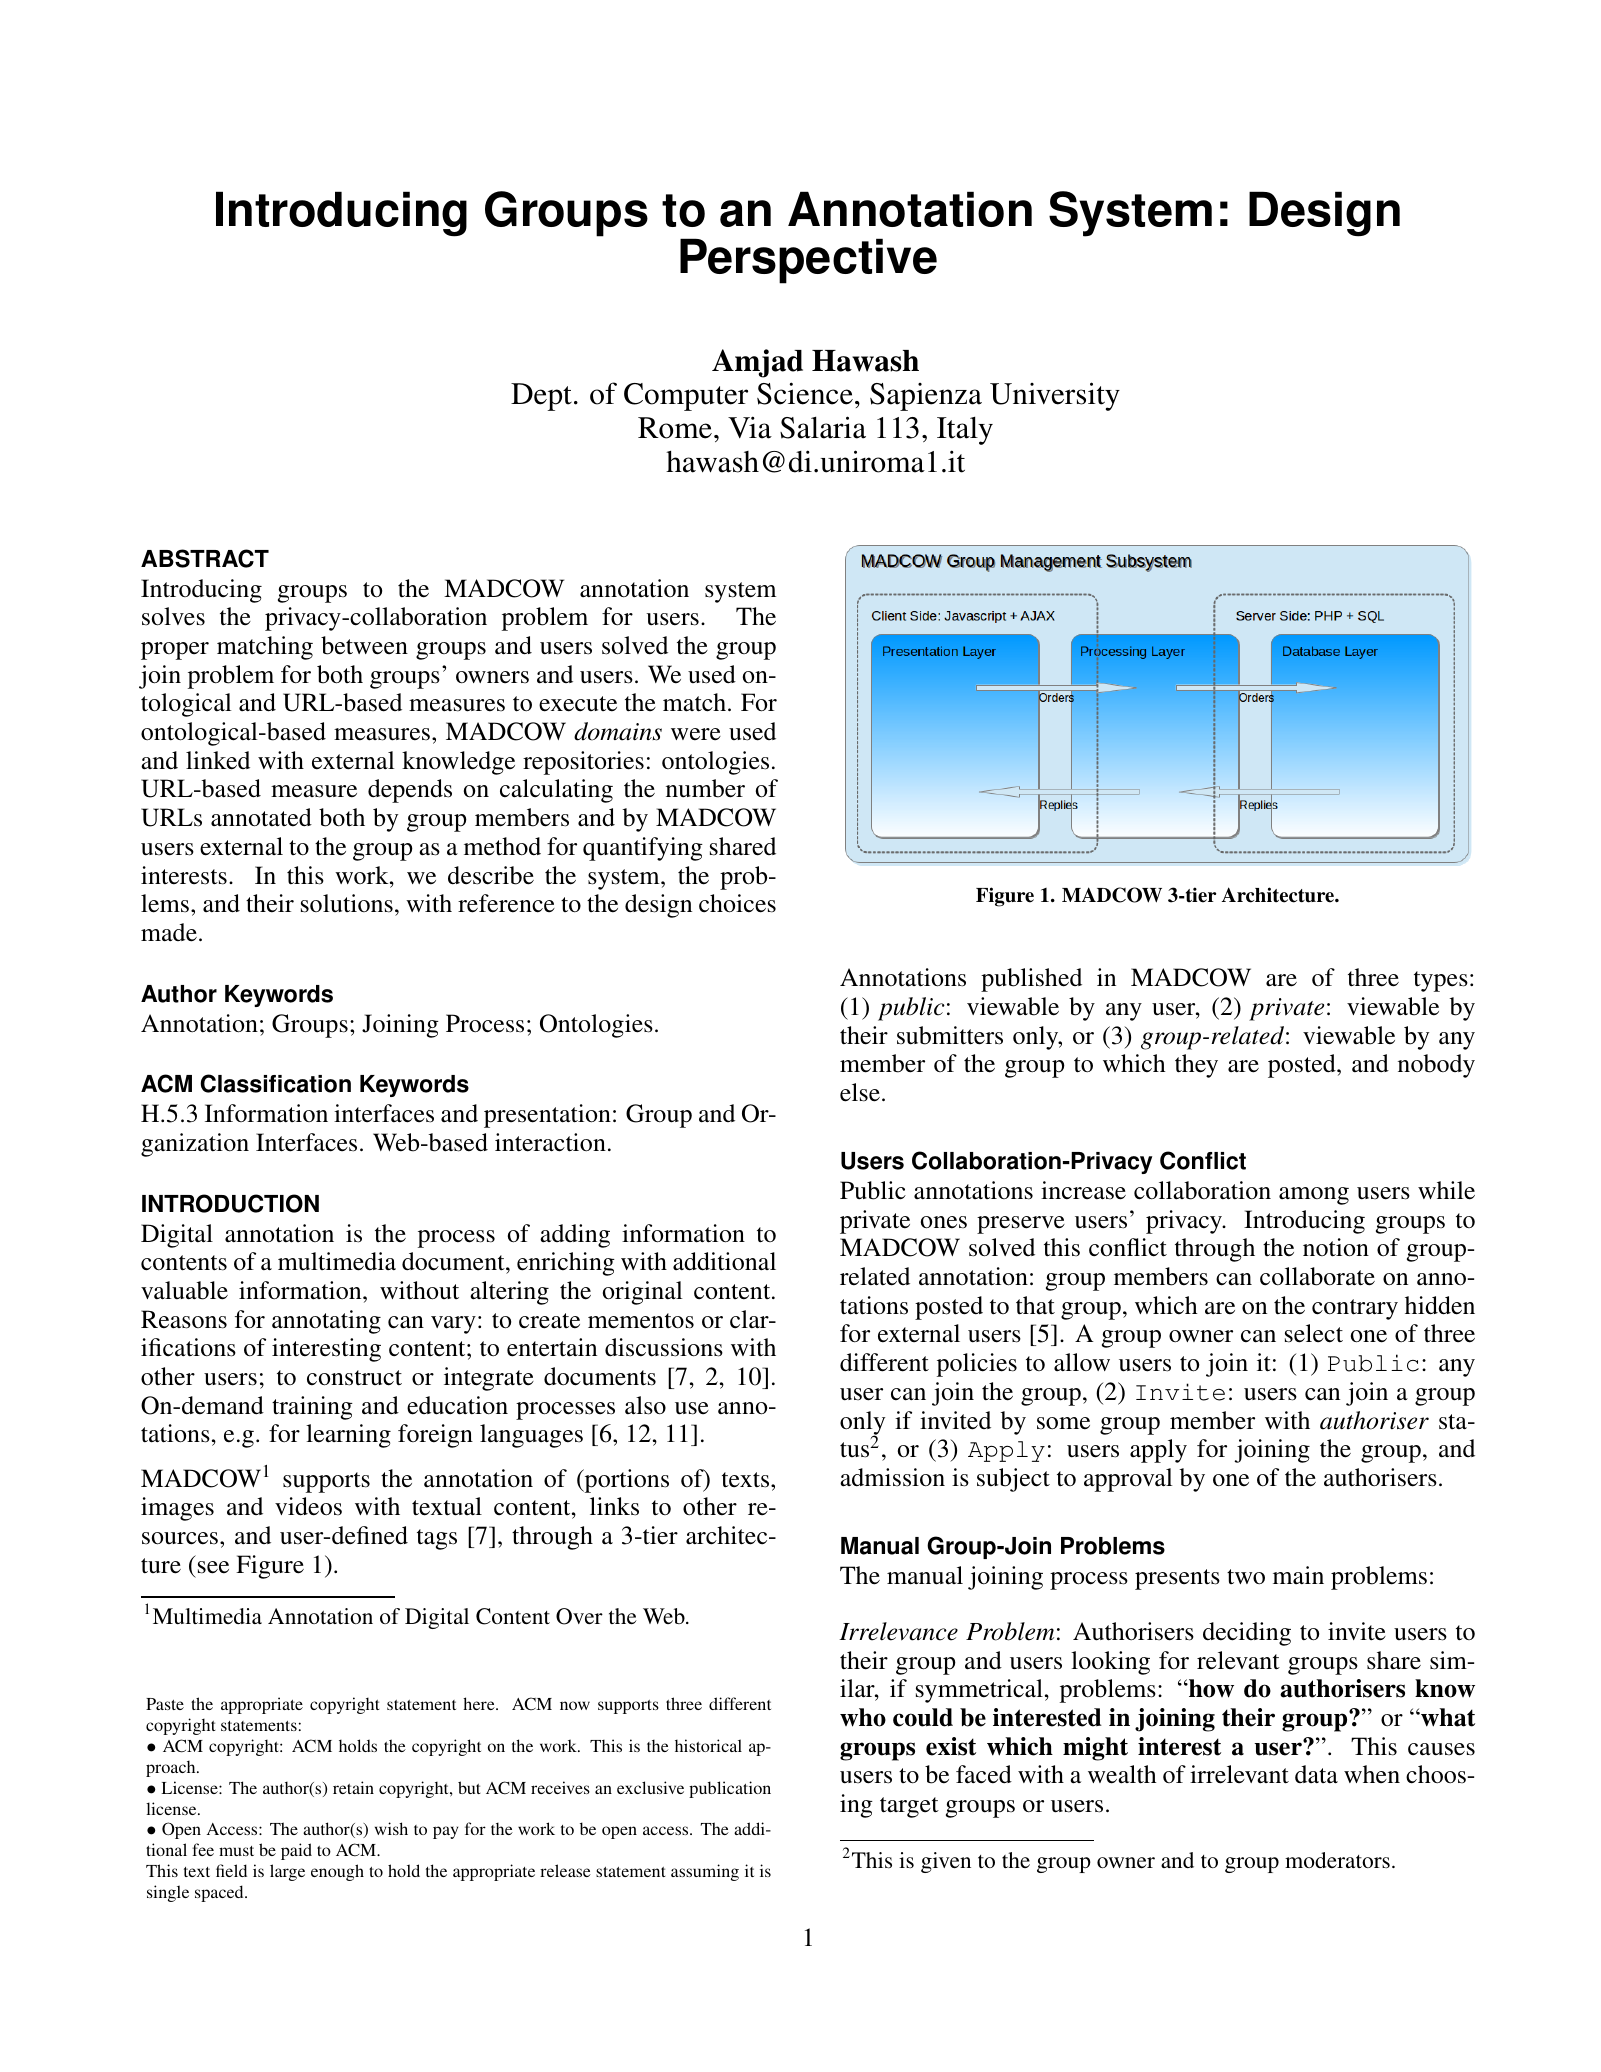  I want to click on Dept, so click(541, 397).
